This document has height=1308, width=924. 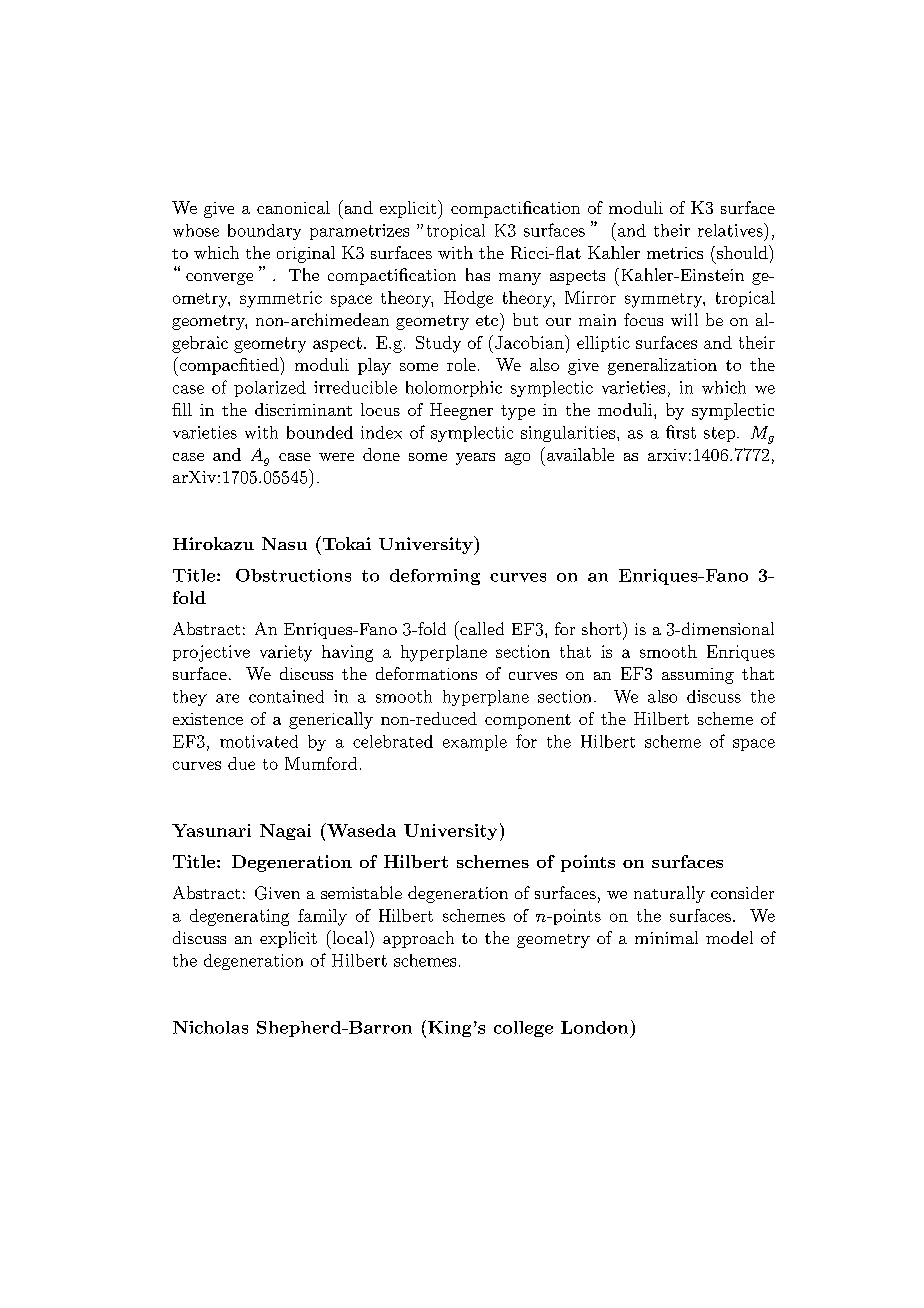 What do you see at coordinates (481, 628) in the document?
I see `called` at bounding box center [481, 628].
